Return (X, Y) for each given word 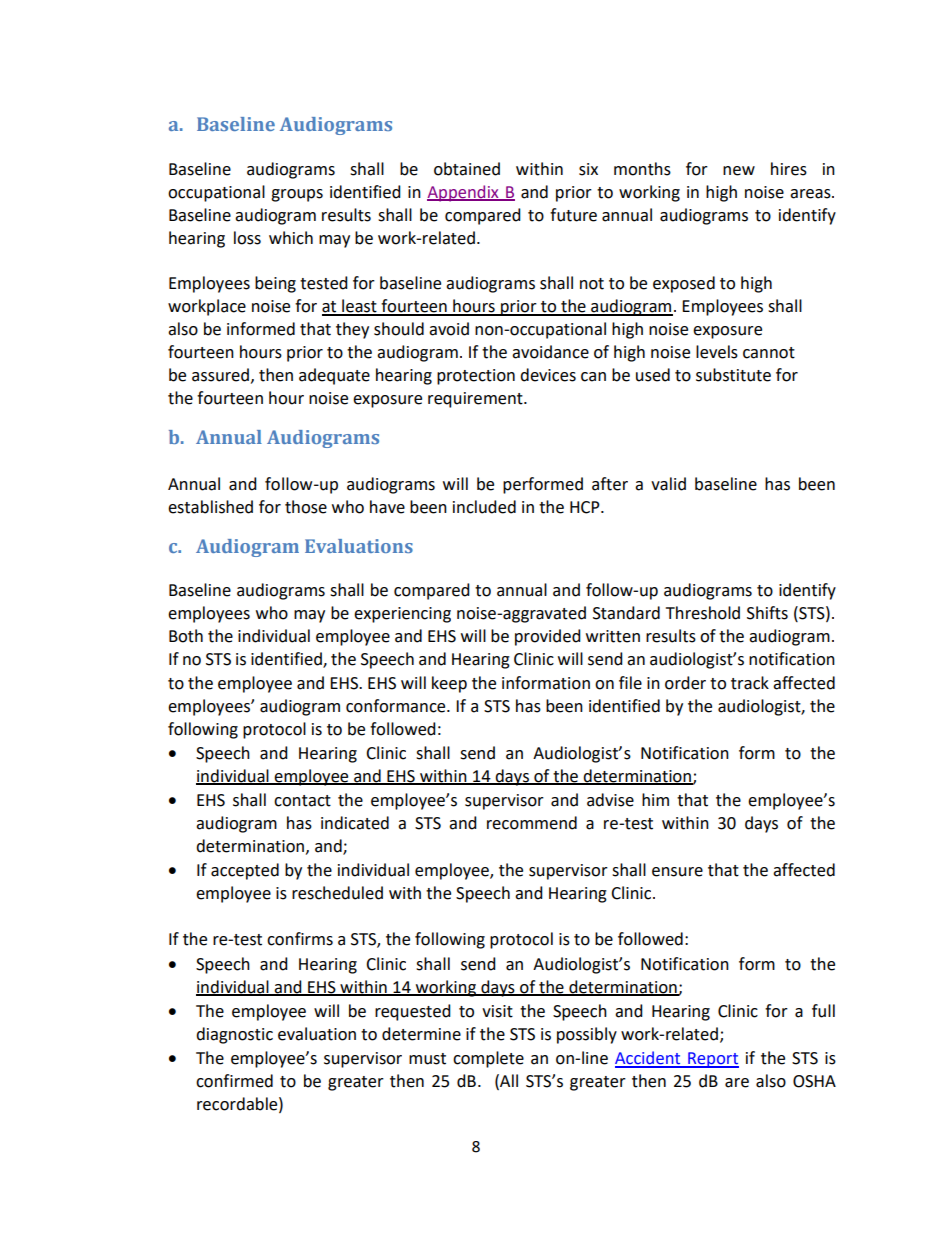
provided (548, 637)
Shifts (767, 613)
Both (186, 636)
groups (297, 195)
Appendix (464, 193)
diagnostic (234, 1035)
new (739, 171)
